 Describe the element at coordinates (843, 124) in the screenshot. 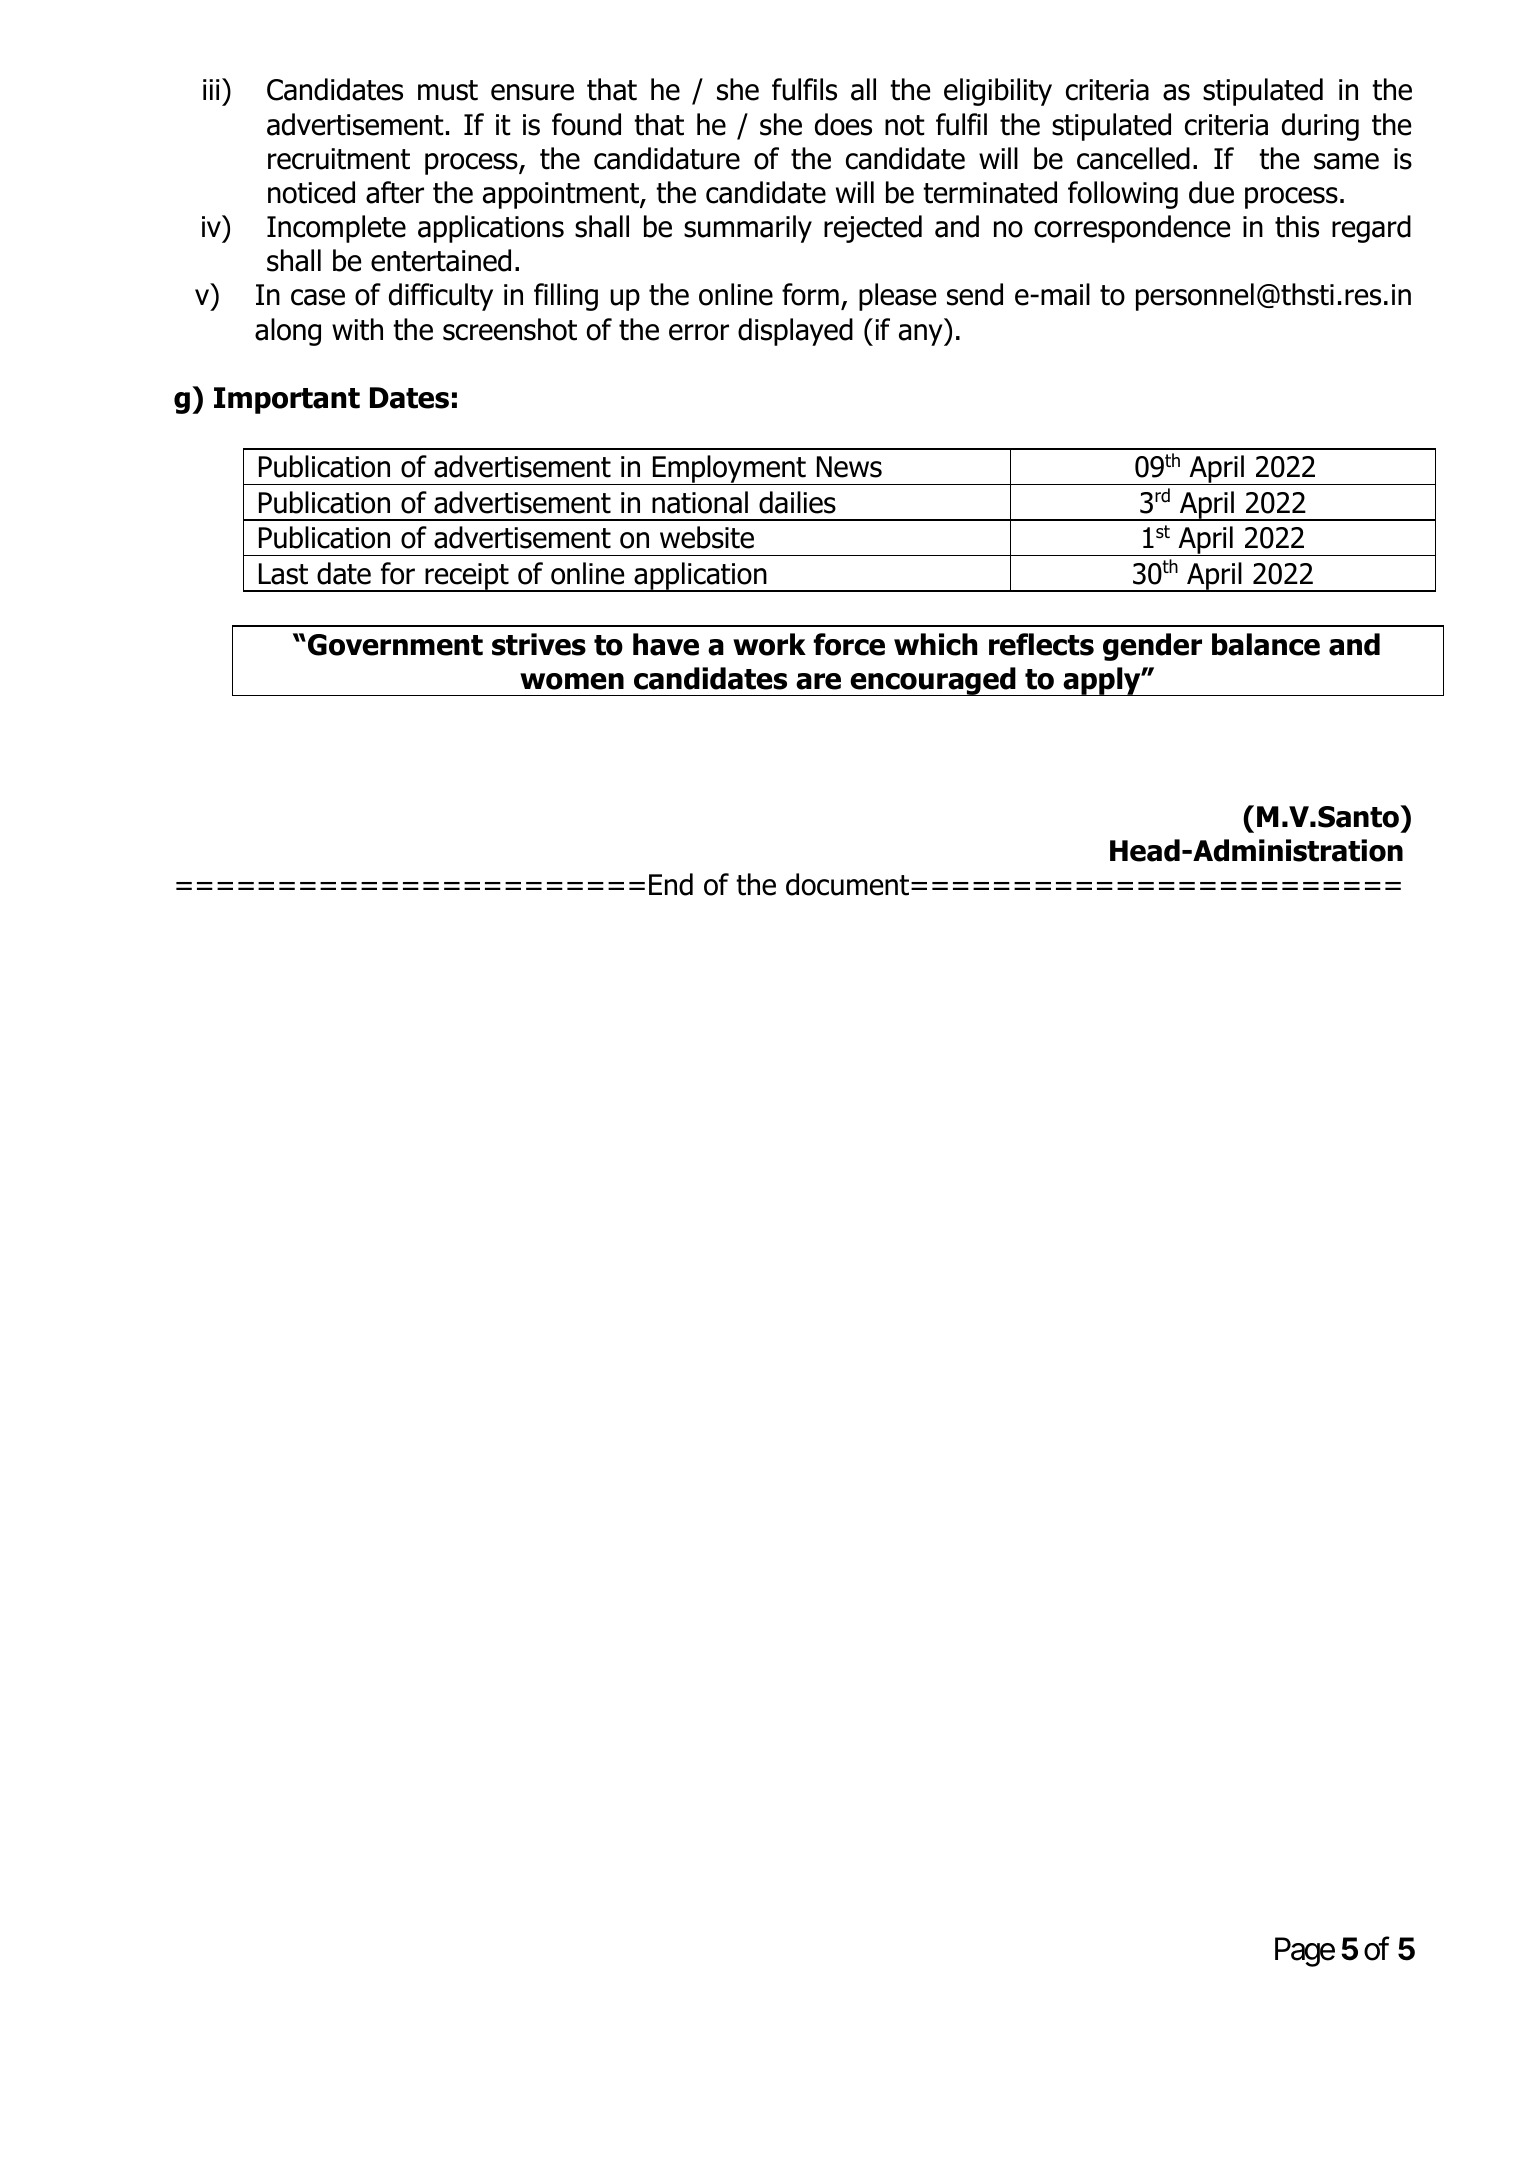

I see `does` at that location.
